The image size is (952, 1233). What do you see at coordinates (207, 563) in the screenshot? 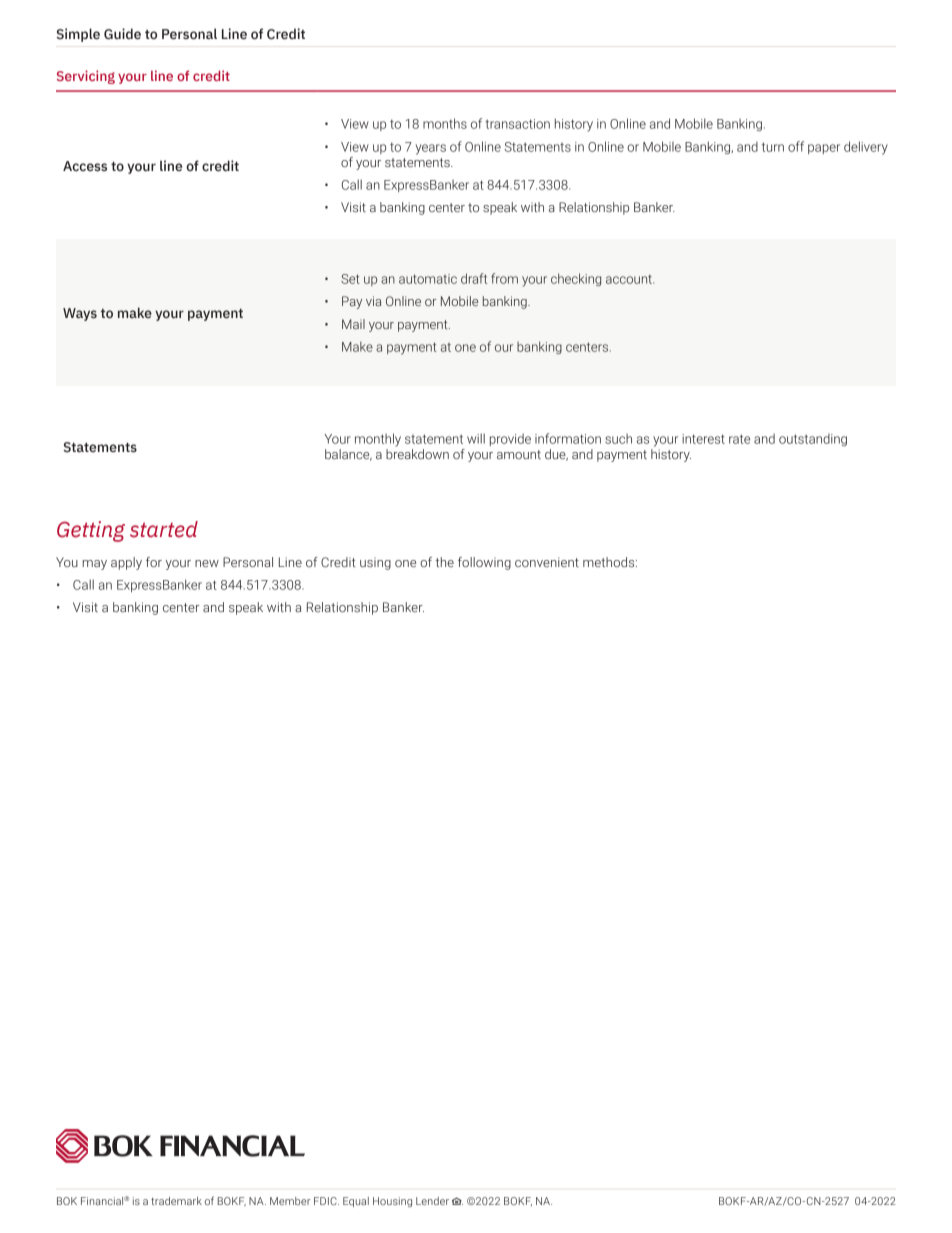
I see `new` at bounding box center [207, 563].
